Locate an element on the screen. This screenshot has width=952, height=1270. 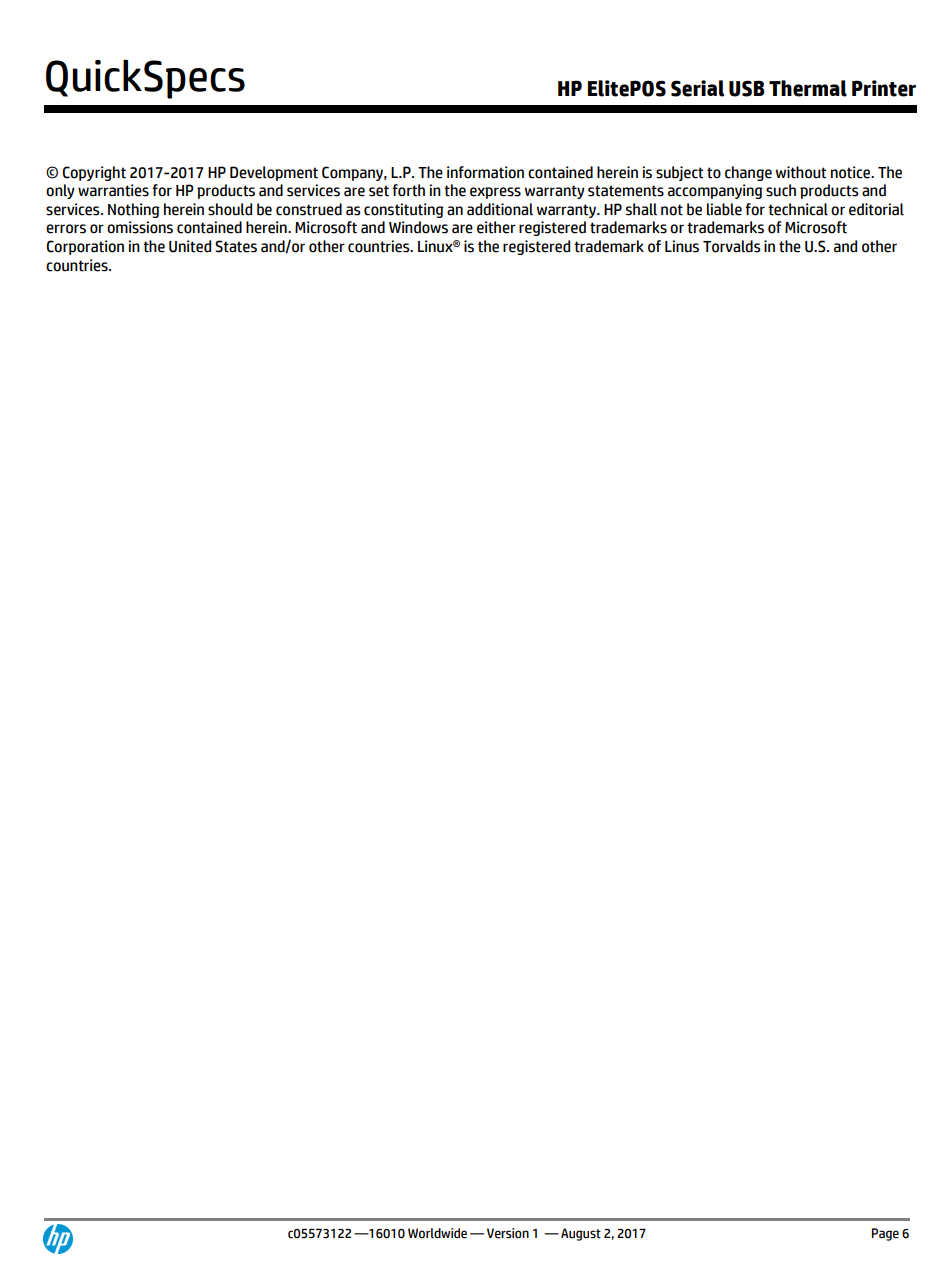
Worldwide is located at coordinates (437, 1233).
